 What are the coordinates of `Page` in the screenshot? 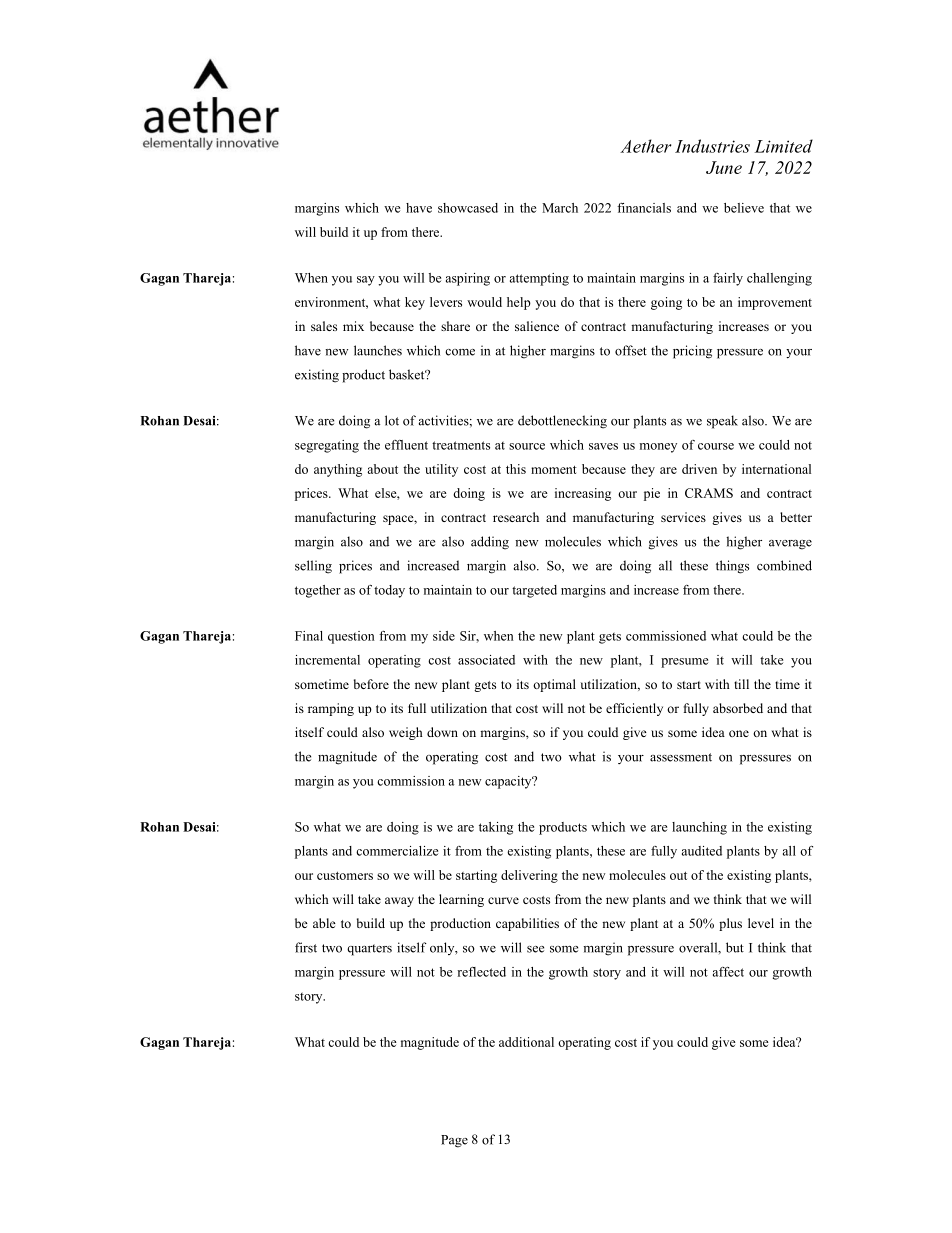 It's located at (454, 1141).
